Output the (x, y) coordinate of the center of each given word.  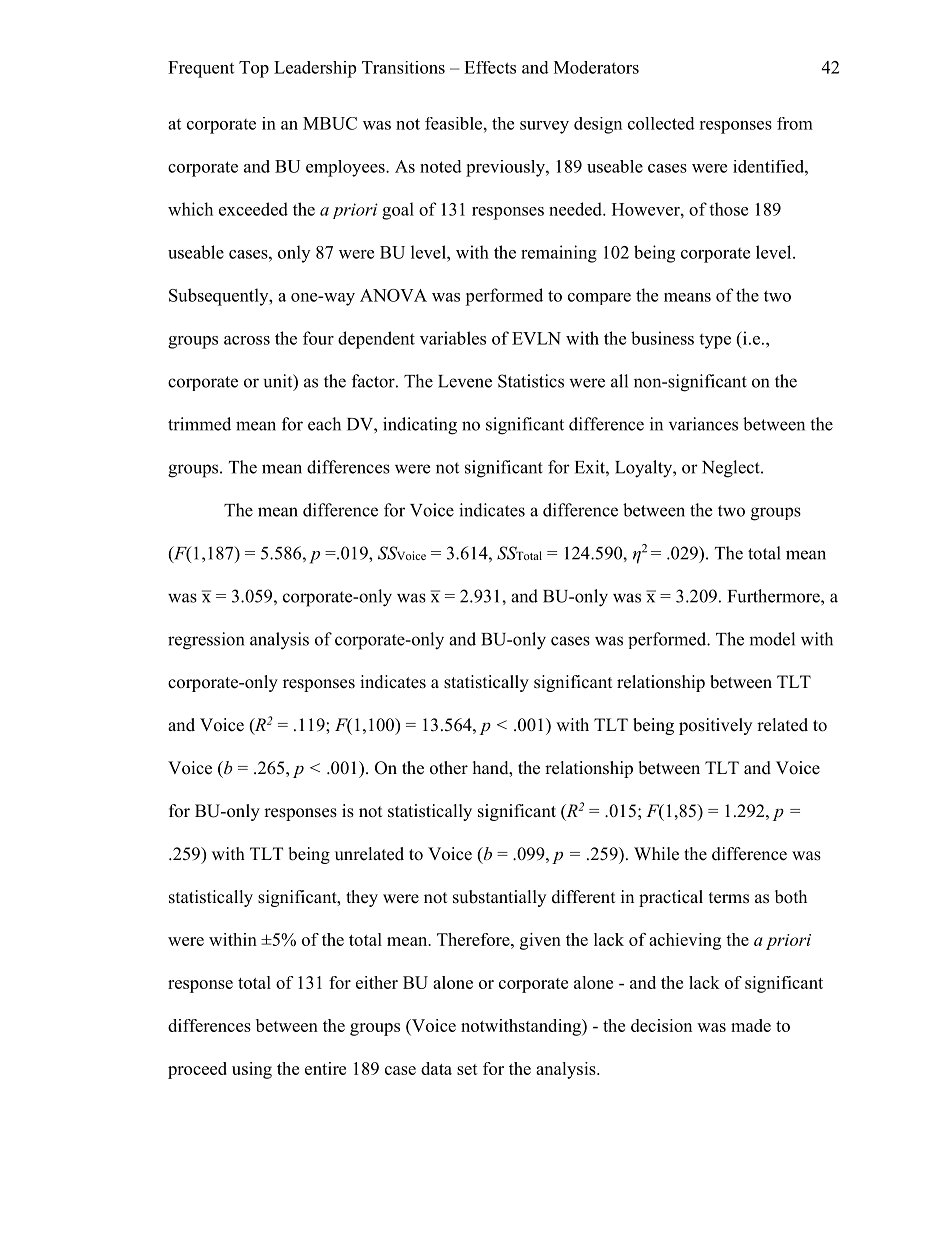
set (467, 1069)
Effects (490, 67)
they (362, 898)
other (449, 768)
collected (661, 123)
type (715, 341)
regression (206, 641)
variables (453, 338)
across (247, 340)
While (656, 854)
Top (254, 69)
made (751, 1025)
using (252, 1070)
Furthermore (775, 596)
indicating (420, 426)
